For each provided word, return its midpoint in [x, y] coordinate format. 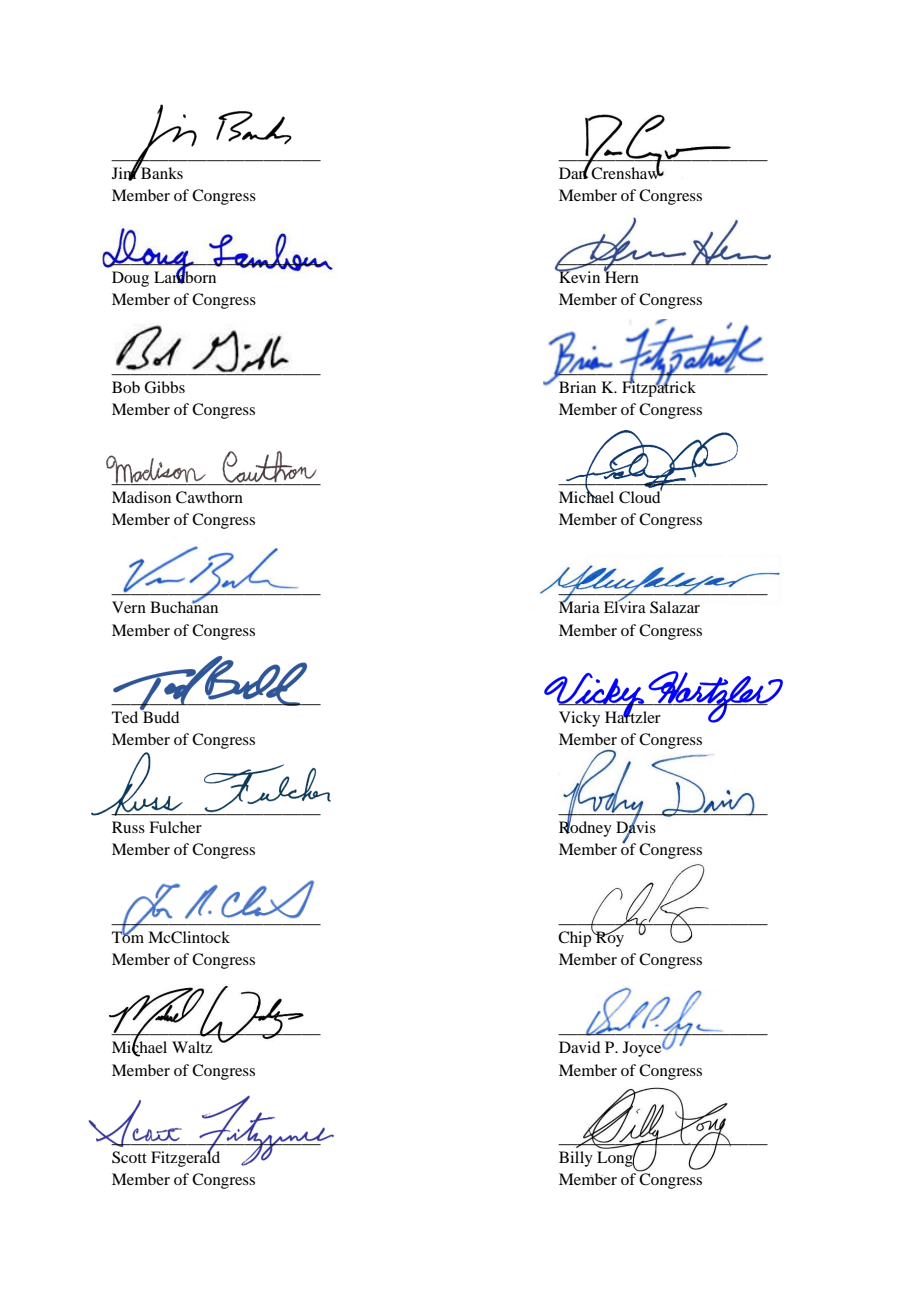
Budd [160, 716]
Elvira [625, 606]
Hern [621, 276]
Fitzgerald [185, 1158]
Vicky [579, 719]
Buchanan [184, 606]
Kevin [578, 276]
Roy [609, 938]
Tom [128, 936]
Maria [579, 606]
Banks [161, 172]
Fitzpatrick [659, 388]
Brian [577, 387]
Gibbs [164, 387]
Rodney [585, 828]
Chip [576, 938]
